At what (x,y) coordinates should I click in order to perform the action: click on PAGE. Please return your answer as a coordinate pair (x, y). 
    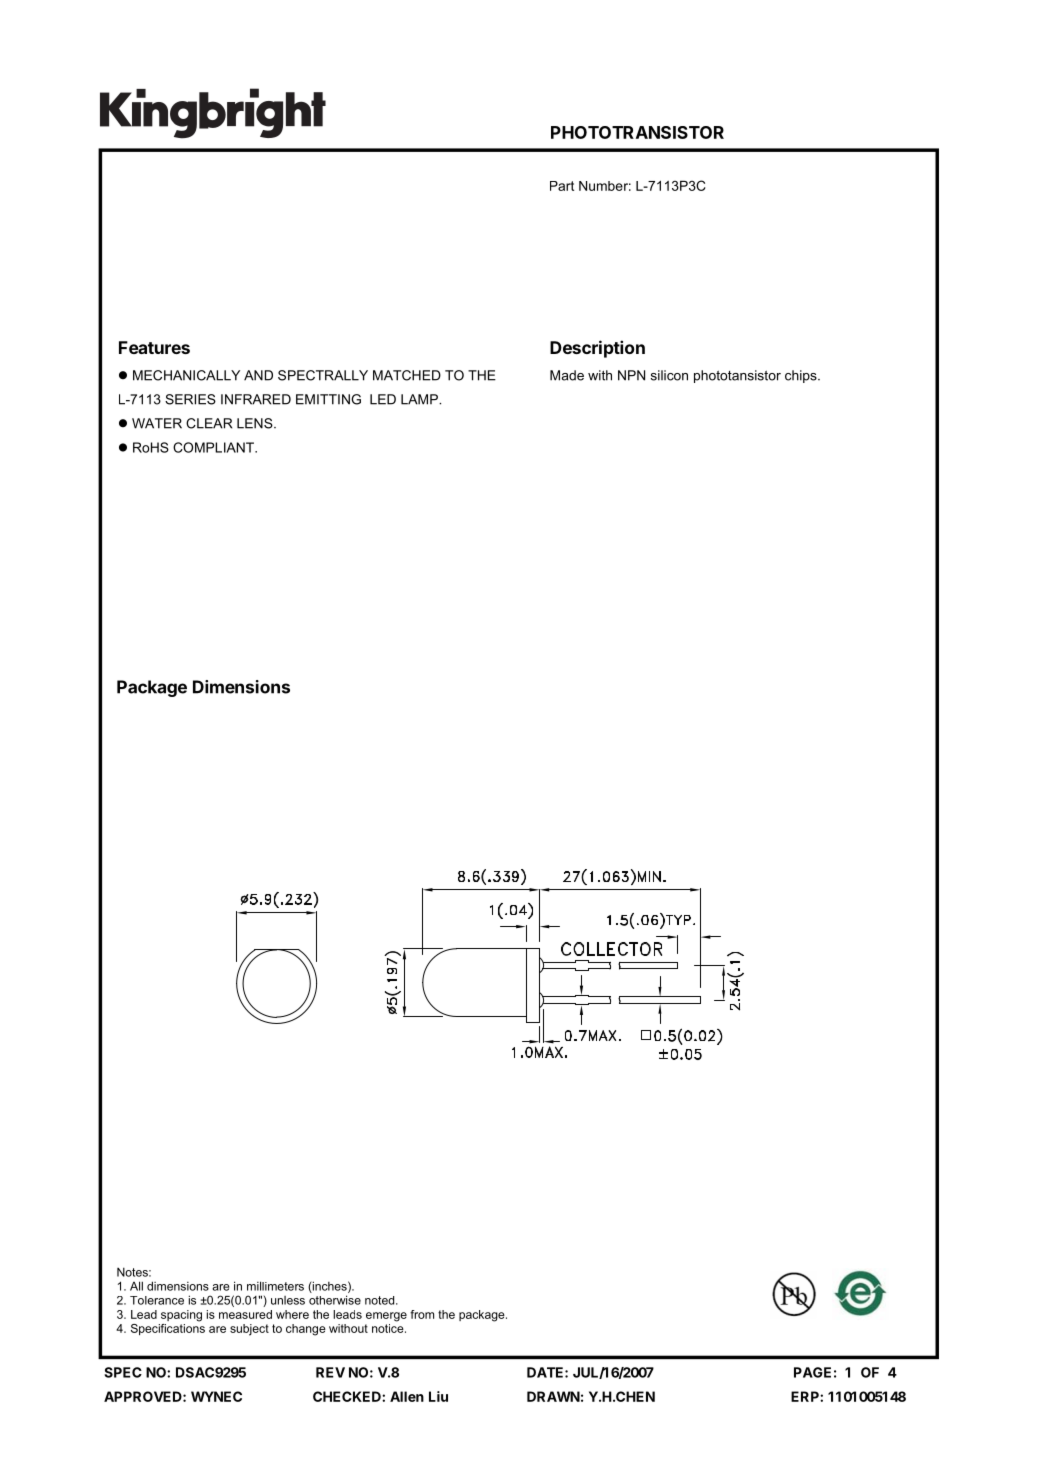
    Looking at the image, I should click on (812, 1372).
